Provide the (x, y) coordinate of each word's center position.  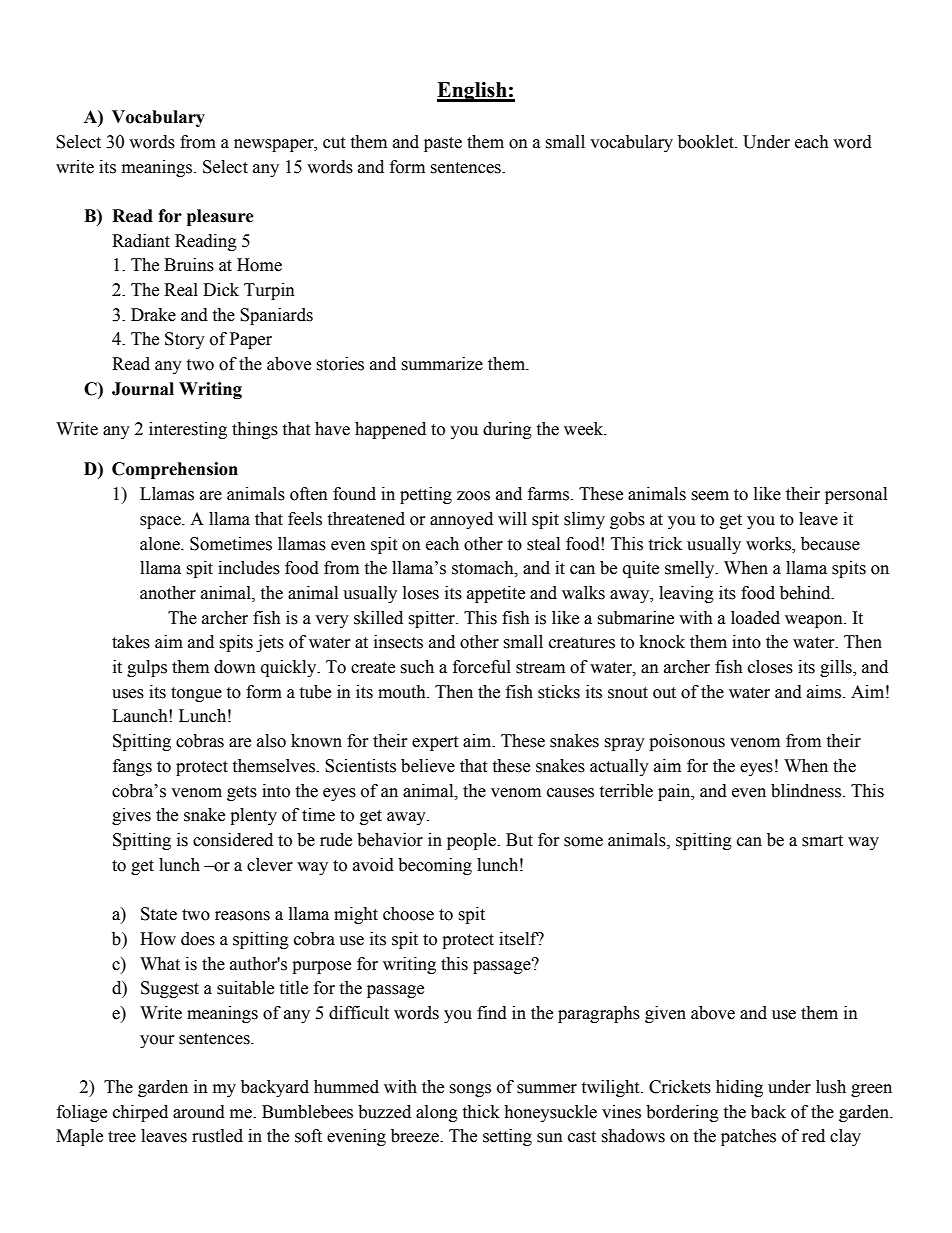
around (199, 1112)
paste (443, 144)
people (473, 841)
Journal (143, 389)
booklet (707, 142)
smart (822, 841)
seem (710, 496)
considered (233, 840)
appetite (496, 594)
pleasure (220, 217)
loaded (755, 618)
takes (131, 642)
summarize (442, 364)
